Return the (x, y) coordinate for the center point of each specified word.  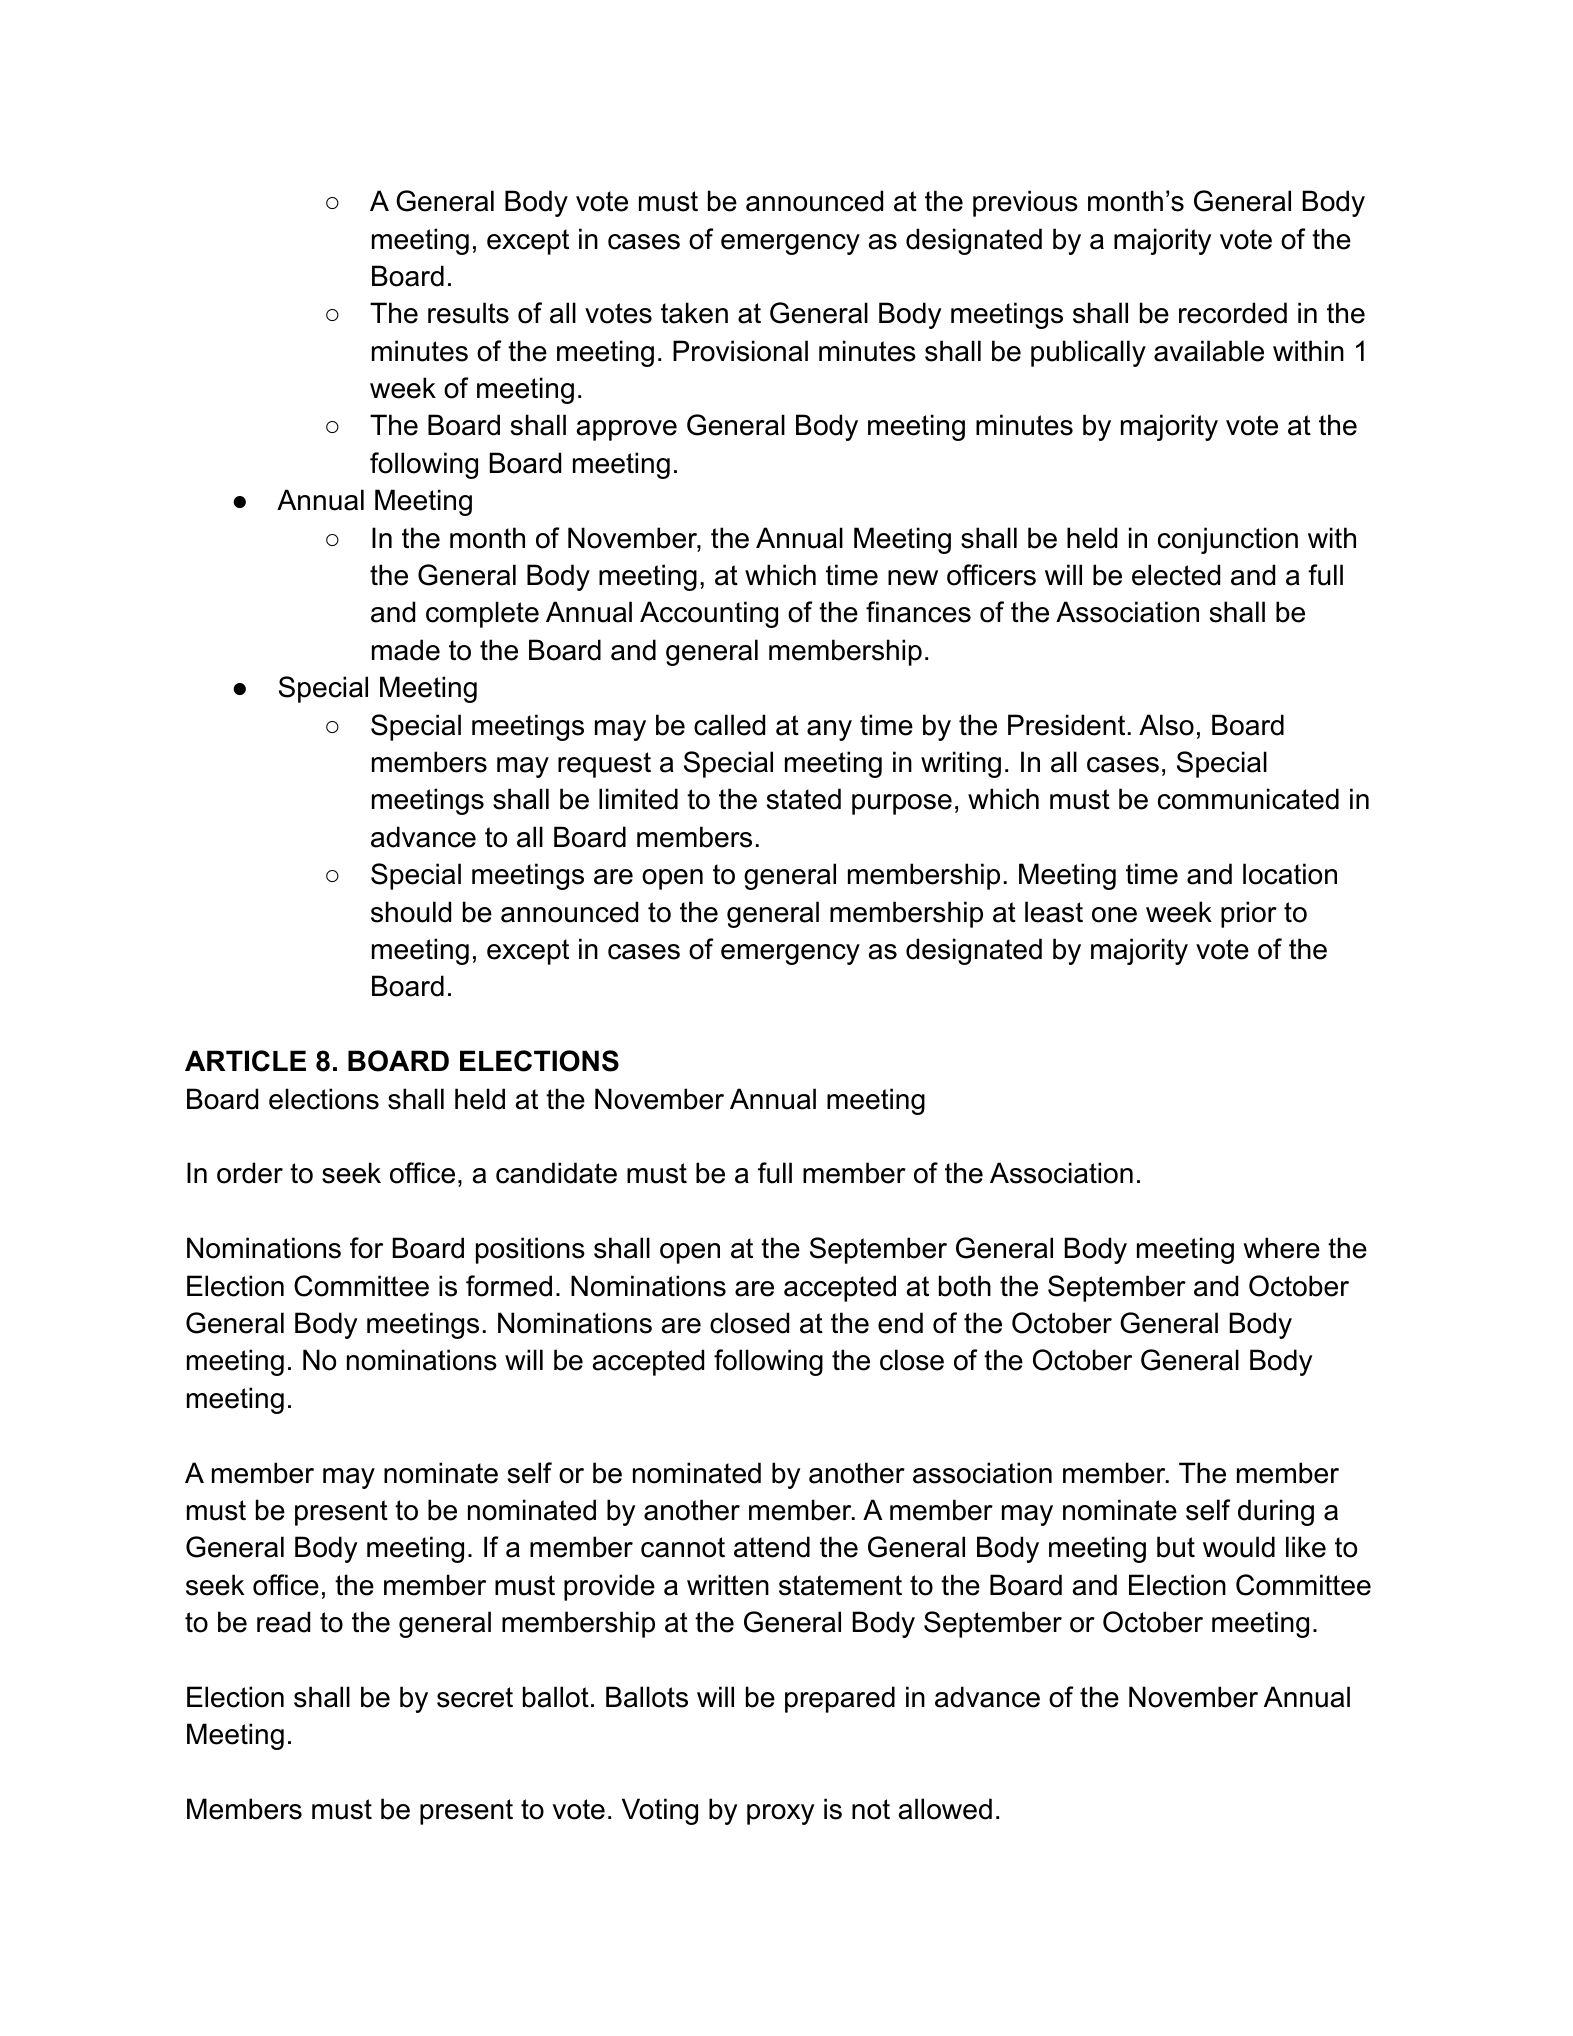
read (283, 1622)
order (250, 1173)
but (1176, 1547)
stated (804, 799)
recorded (1233, 313)
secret (475, 1697)
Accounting (709, 614)
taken (694, 313)
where (1281, 1248)
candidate (556, 1173)
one (1114, 915)
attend (772, 1547)
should (411, 912)
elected (1176, 575)
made (406, 650)
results (468, 313)
